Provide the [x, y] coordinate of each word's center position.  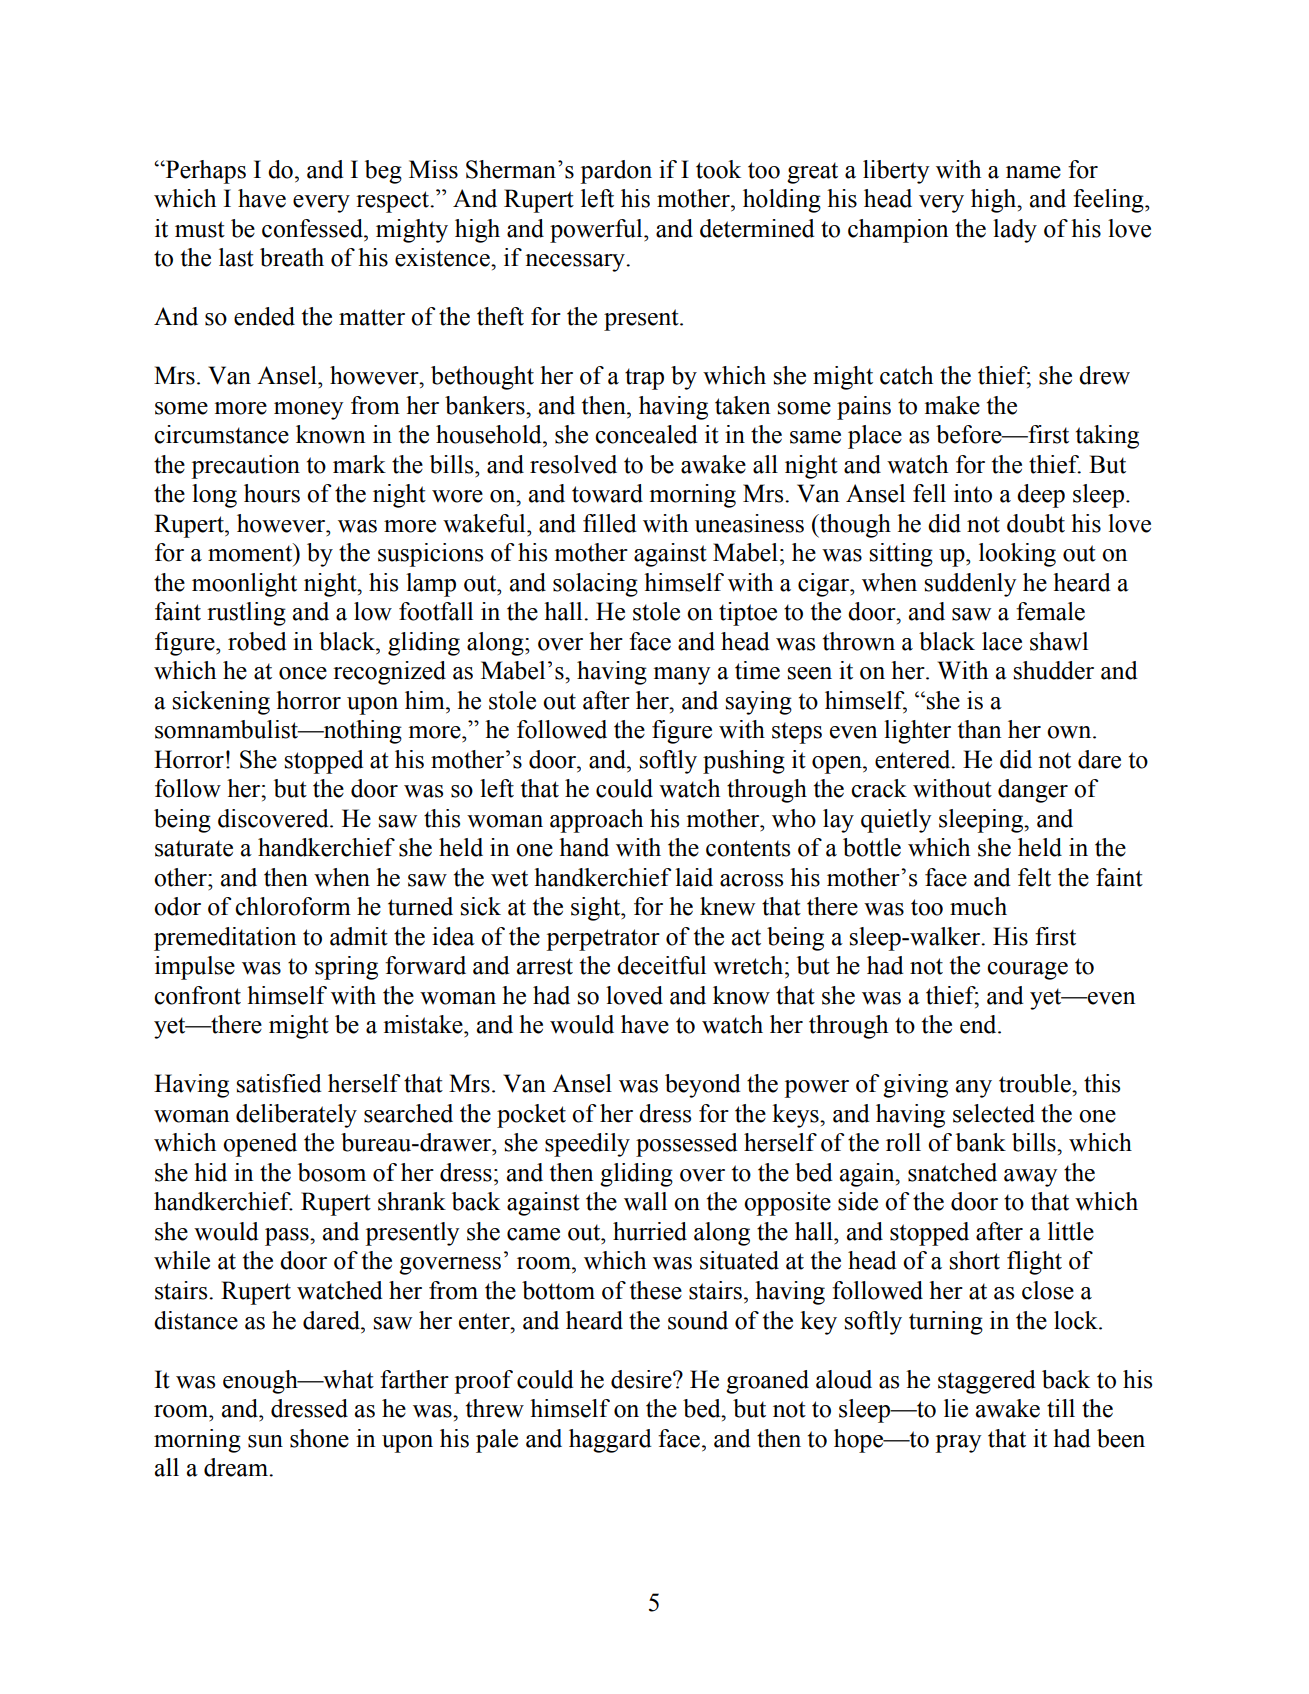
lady [1015, 231]
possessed [687, 1145]
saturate [194, 848]
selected [994, 1113]
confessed [313, 228]
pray [958, 1444]
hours [272, 493]
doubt [1036, 523]
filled [610, 523]
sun [265, 1441]
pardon [616, 172]
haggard [610, 1441]
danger [1033, 791]
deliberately [296, 1116]
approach [596, 821]
